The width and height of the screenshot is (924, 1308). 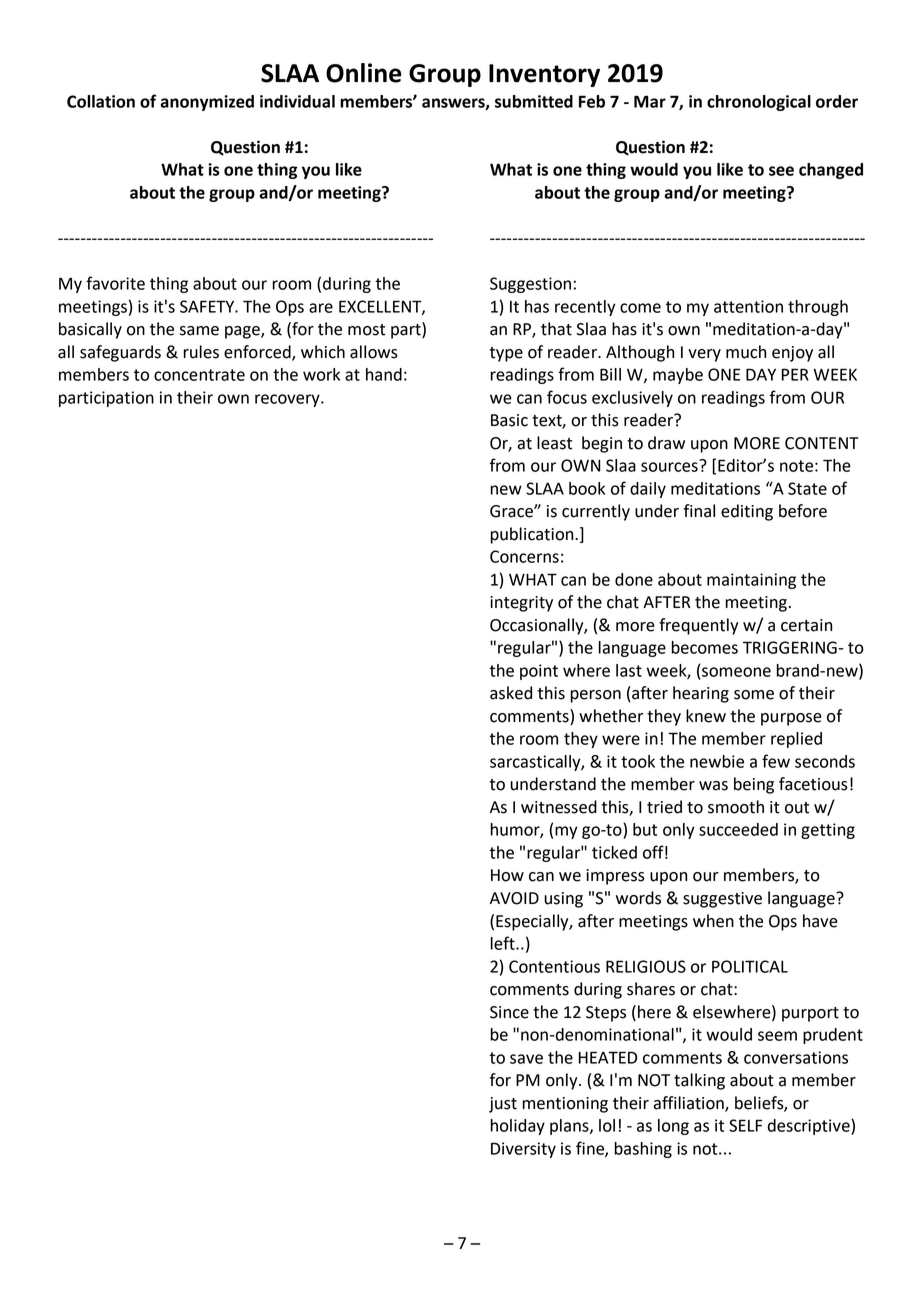 I want to click on holiday, so click(x=518, y=1127).
